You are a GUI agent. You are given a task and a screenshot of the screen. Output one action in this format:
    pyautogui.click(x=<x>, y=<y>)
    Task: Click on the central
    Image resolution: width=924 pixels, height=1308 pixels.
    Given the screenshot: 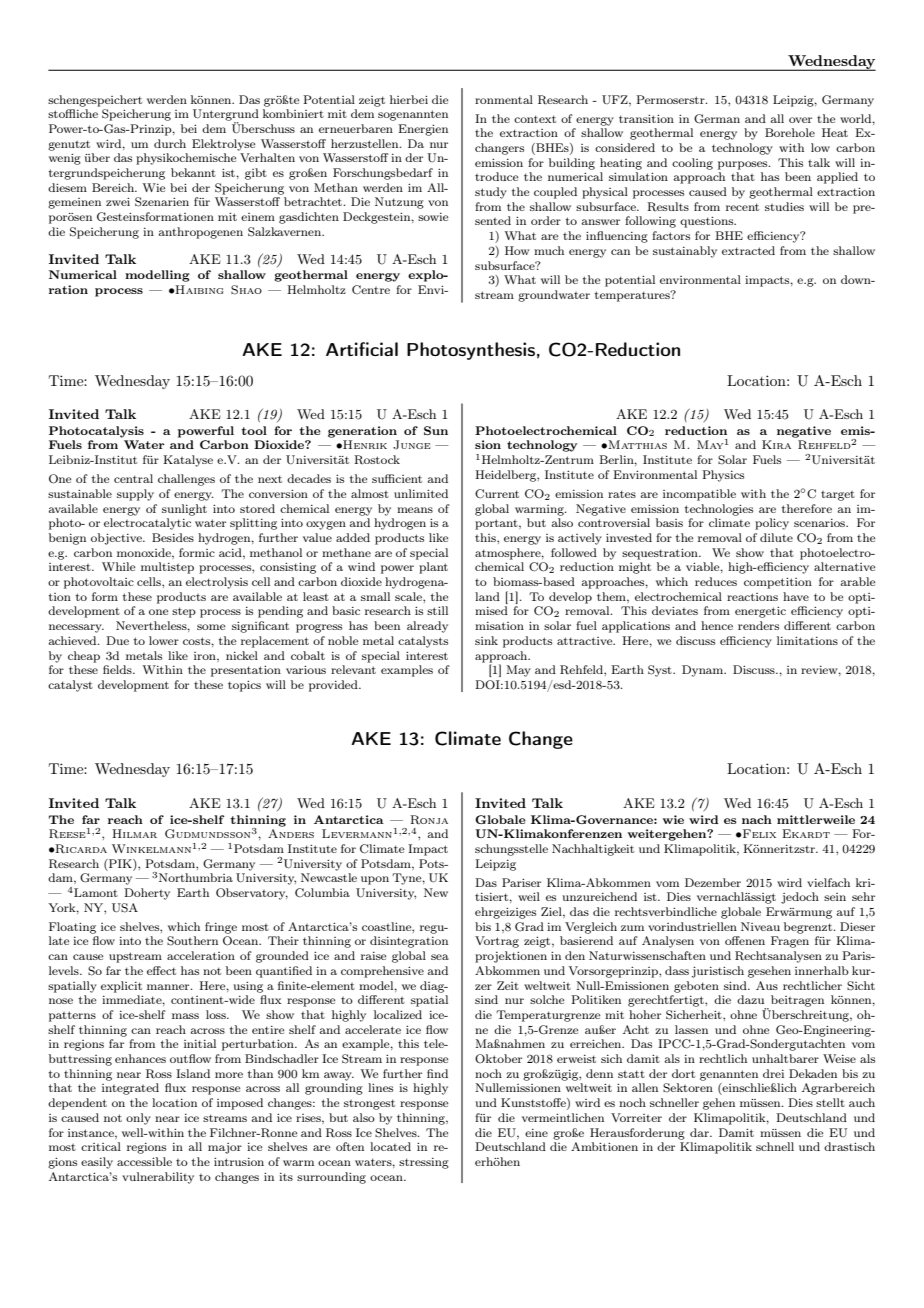 What is the action you would take?
    pyautogui.click(x=133, y=478)
